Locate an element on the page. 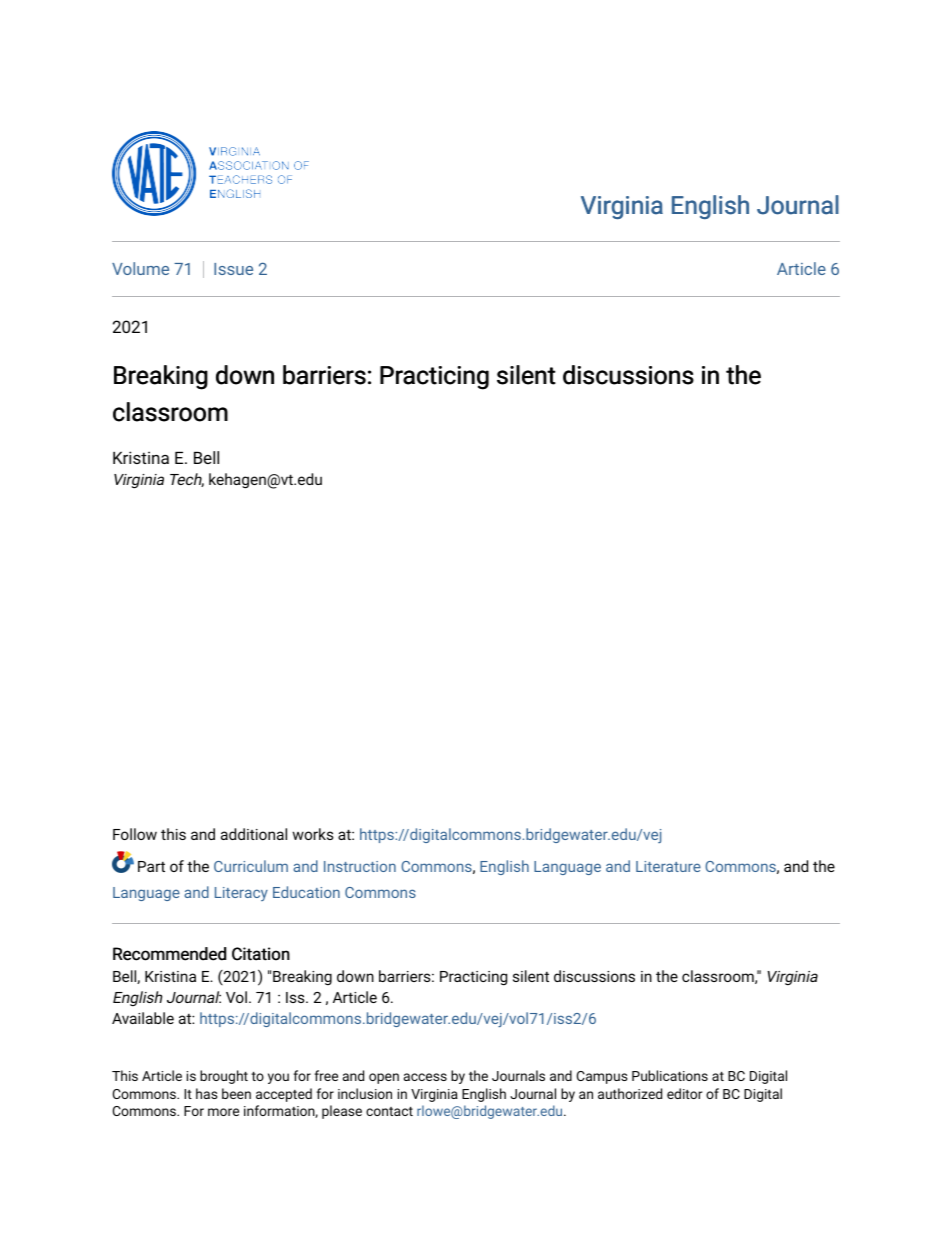  Instruction is located at coordinates (360, 866).
